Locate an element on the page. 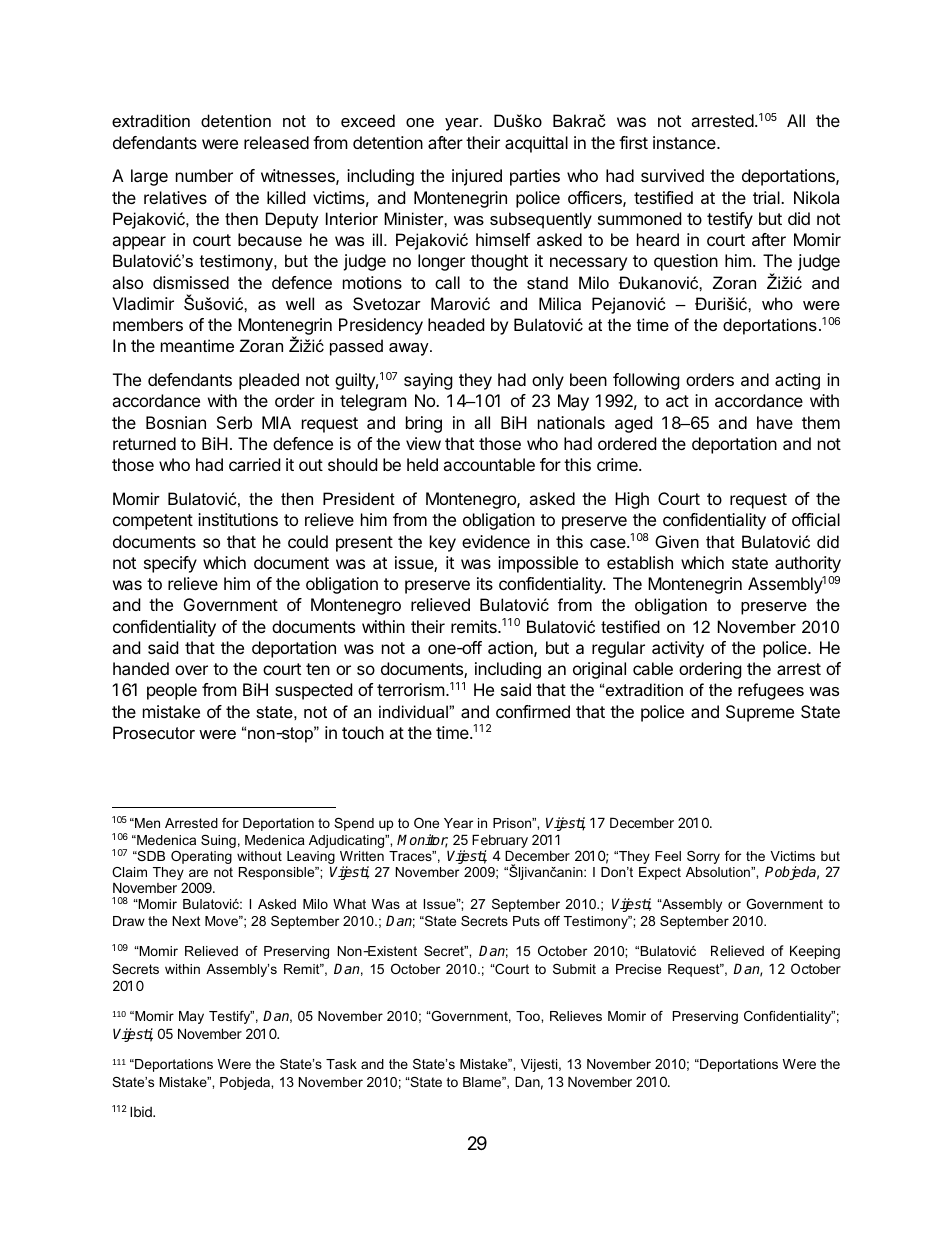 The width and height of the document is (952, 1233). Too is located at coordinates (529, 1016).
